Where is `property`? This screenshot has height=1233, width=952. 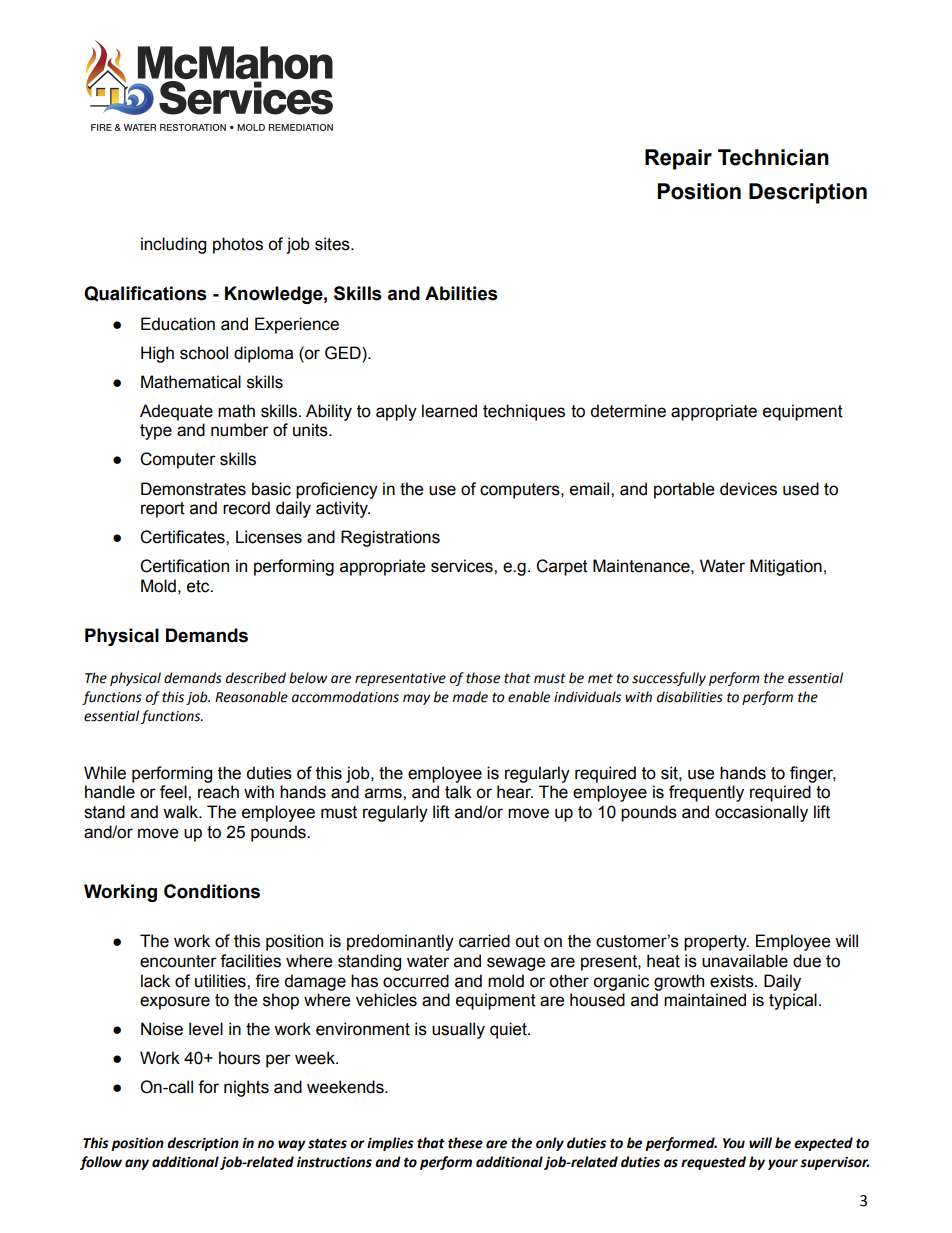 property is located at coordinates (716, 943).
